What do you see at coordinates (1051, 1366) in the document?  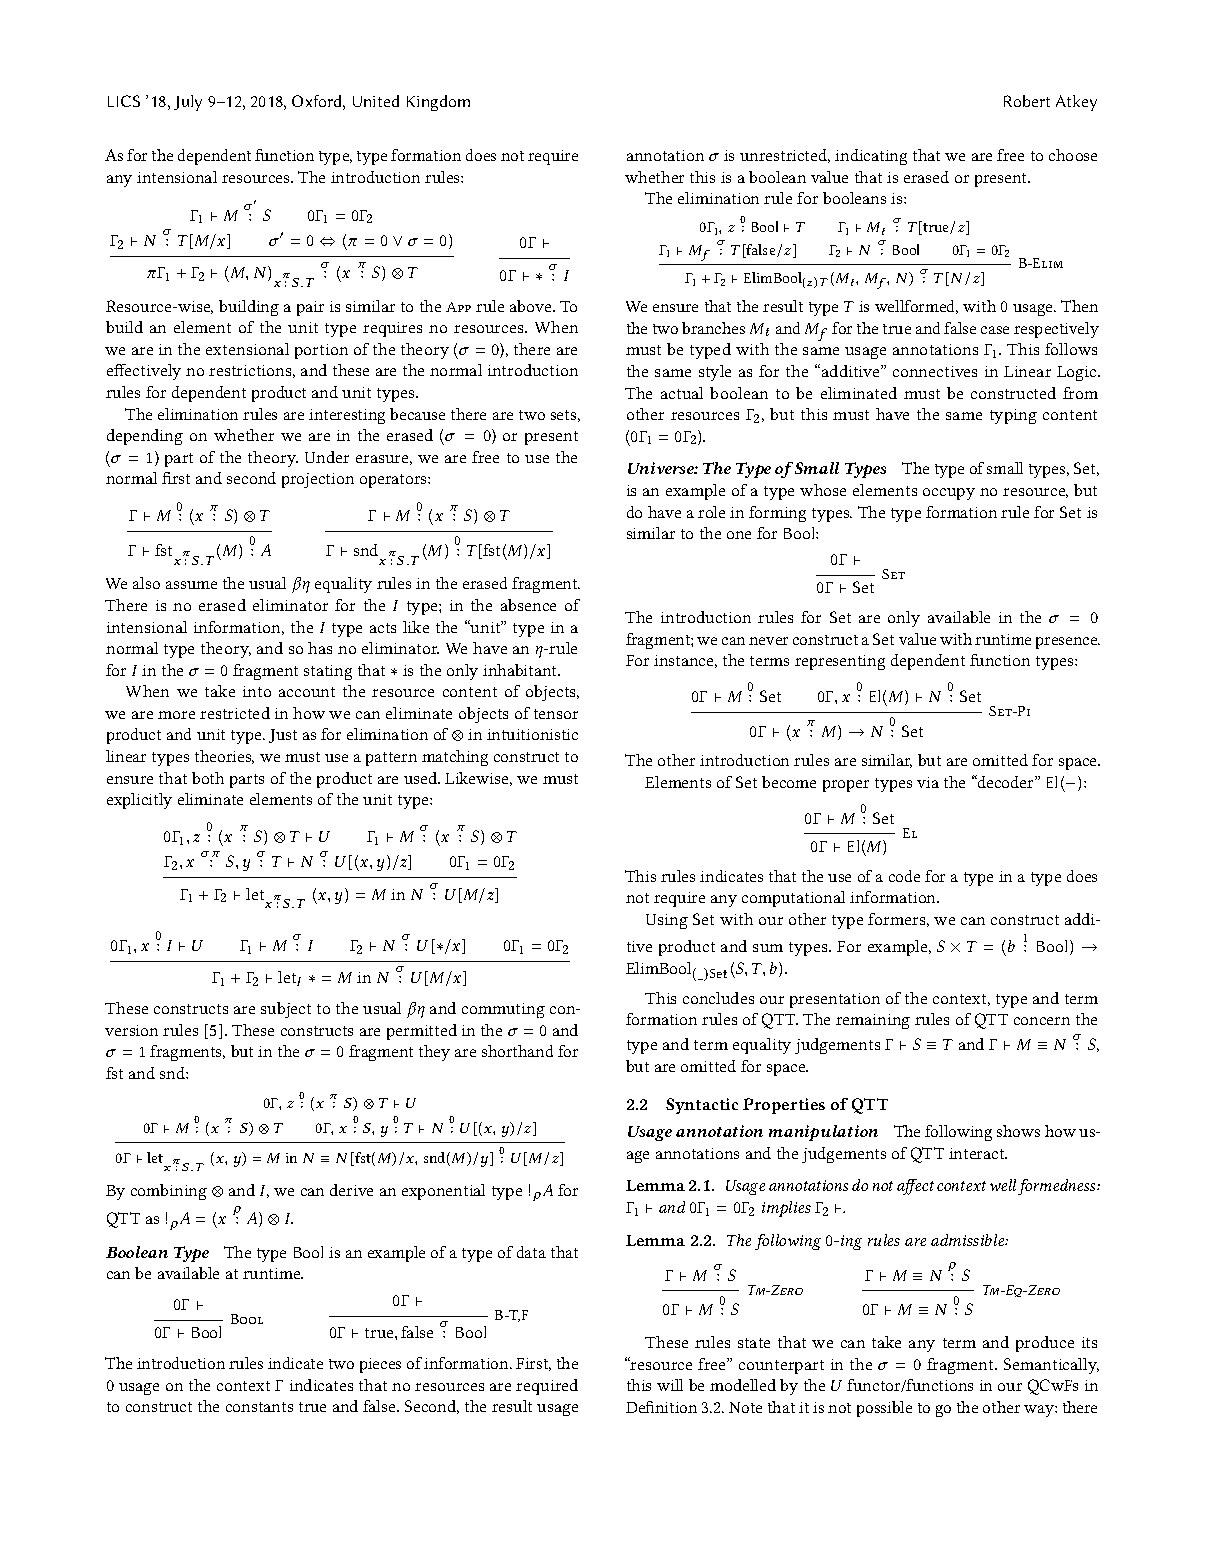 I see `Semantically` at bounding box center [1051, 1366].
